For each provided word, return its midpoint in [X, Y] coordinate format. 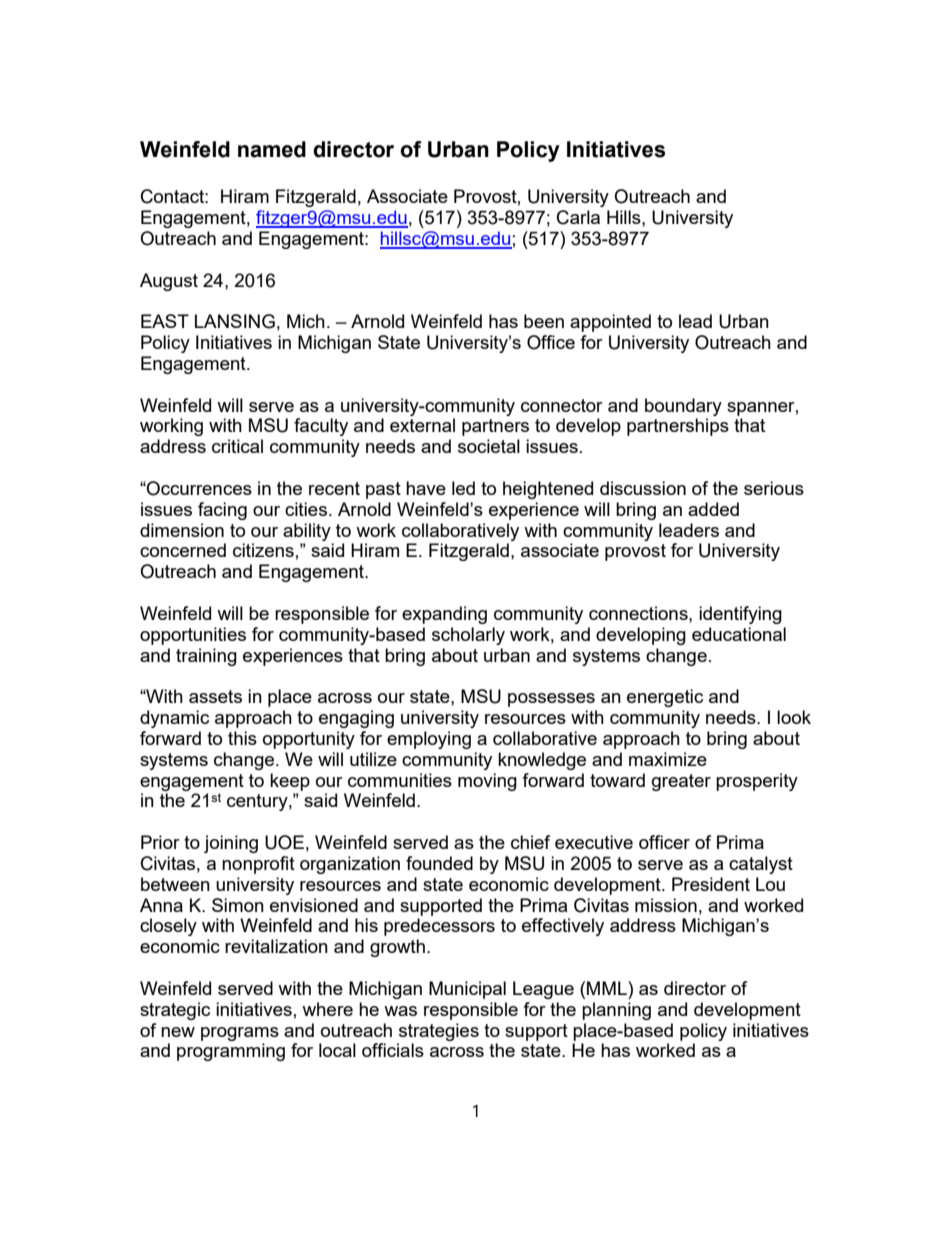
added [713, 509]
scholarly [468, 636]
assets [215, 696]
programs [240, 1034]
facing [222, 511]
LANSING [235, 321]
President [711, 884]
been [544, 321]
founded [439, 863]
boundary [683, 407]
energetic [665, 698]
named [272, 149]
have [426, 488]
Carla [578, 217]
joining [231, 844]
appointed [610, 323]
